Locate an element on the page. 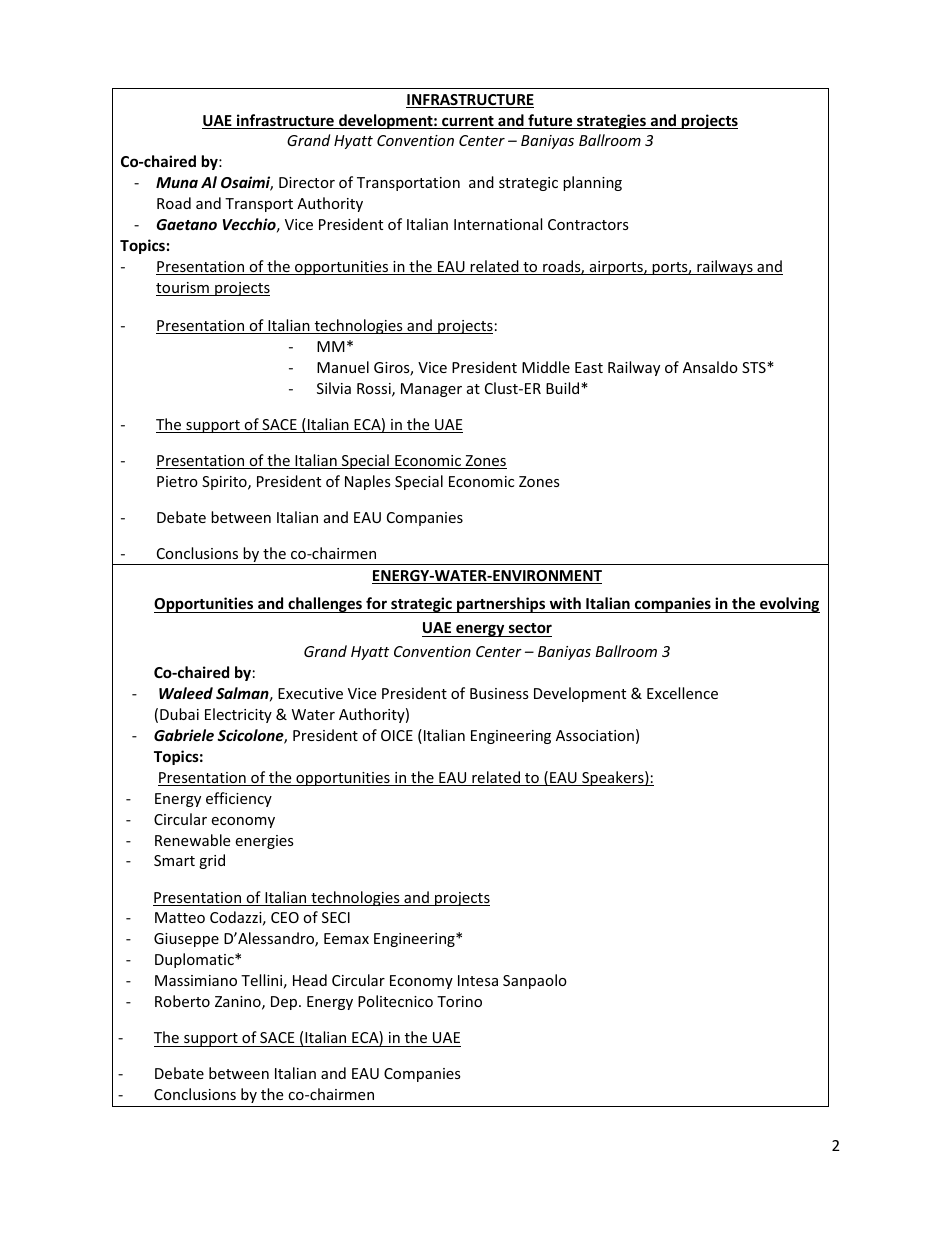 This page has height=1233, width=952. STS is located at coordinates (755, 367).
